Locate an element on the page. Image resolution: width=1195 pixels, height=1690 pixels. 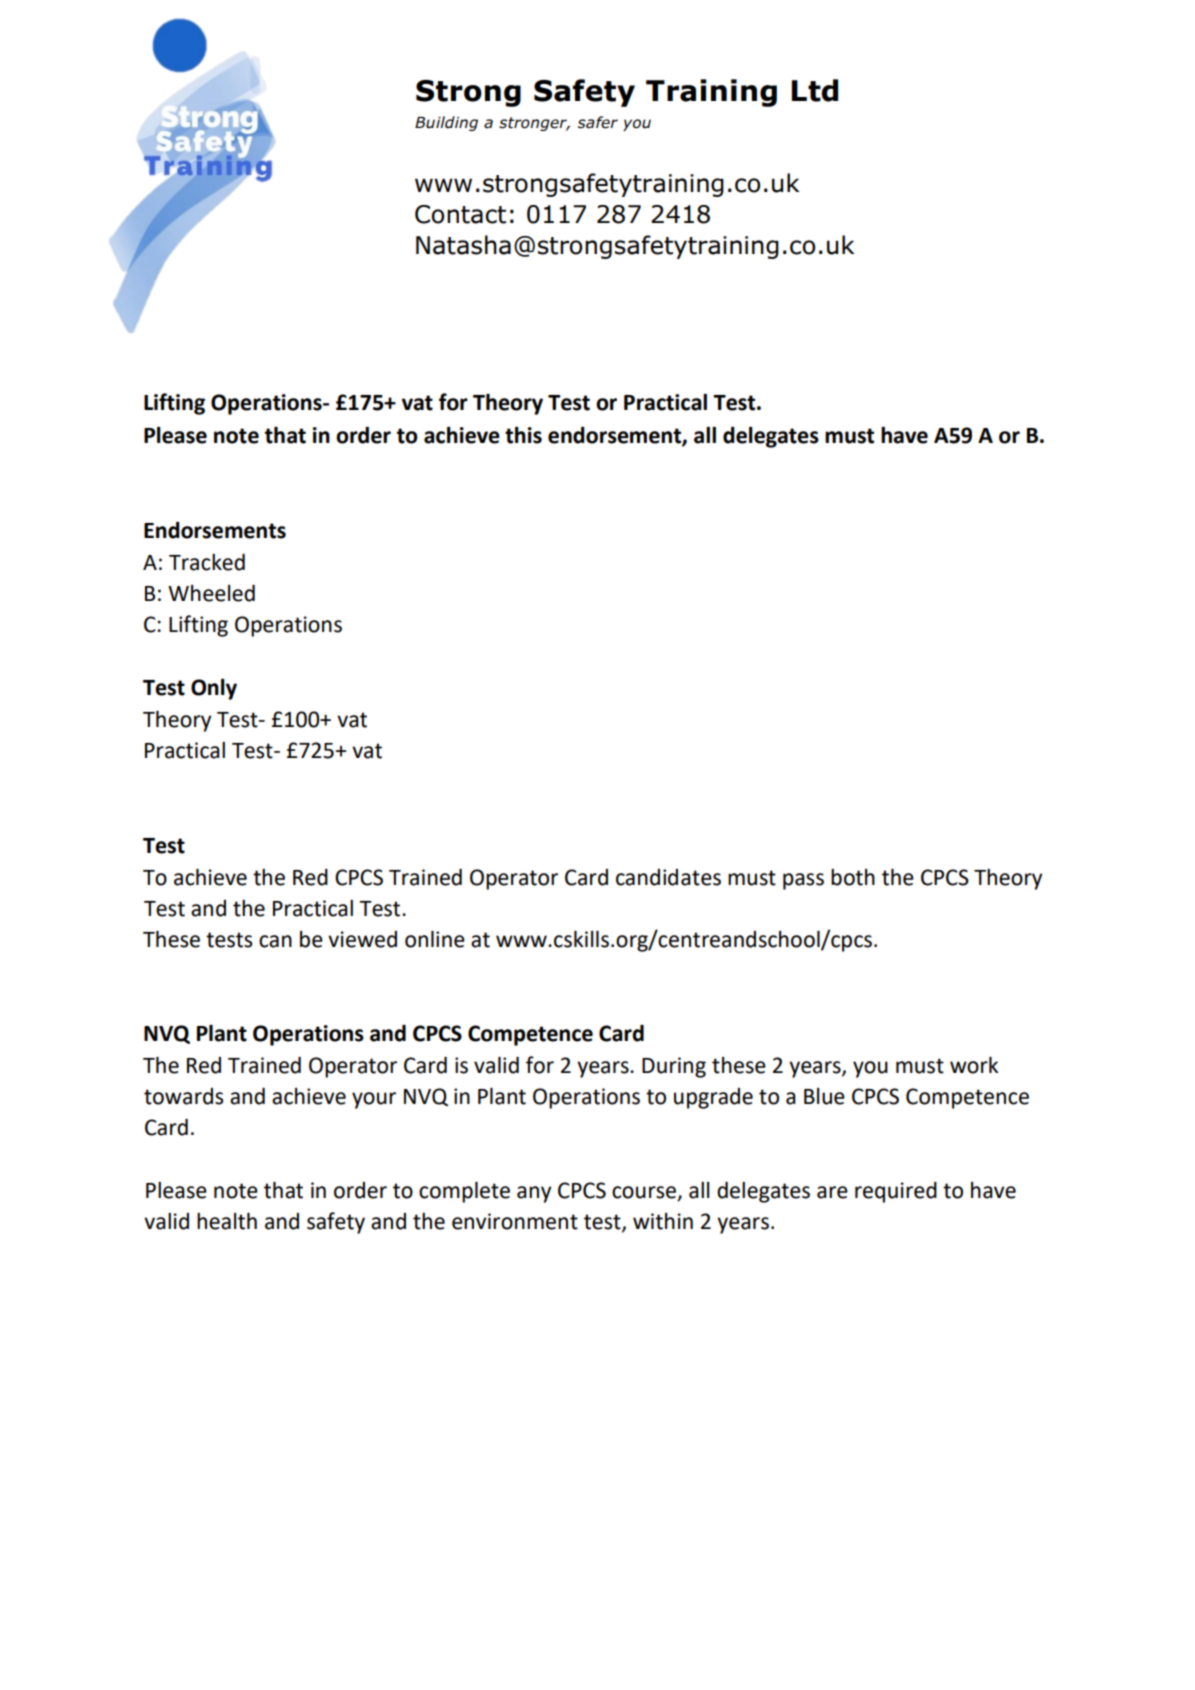
candidates is located at coordinates (668, 877).
